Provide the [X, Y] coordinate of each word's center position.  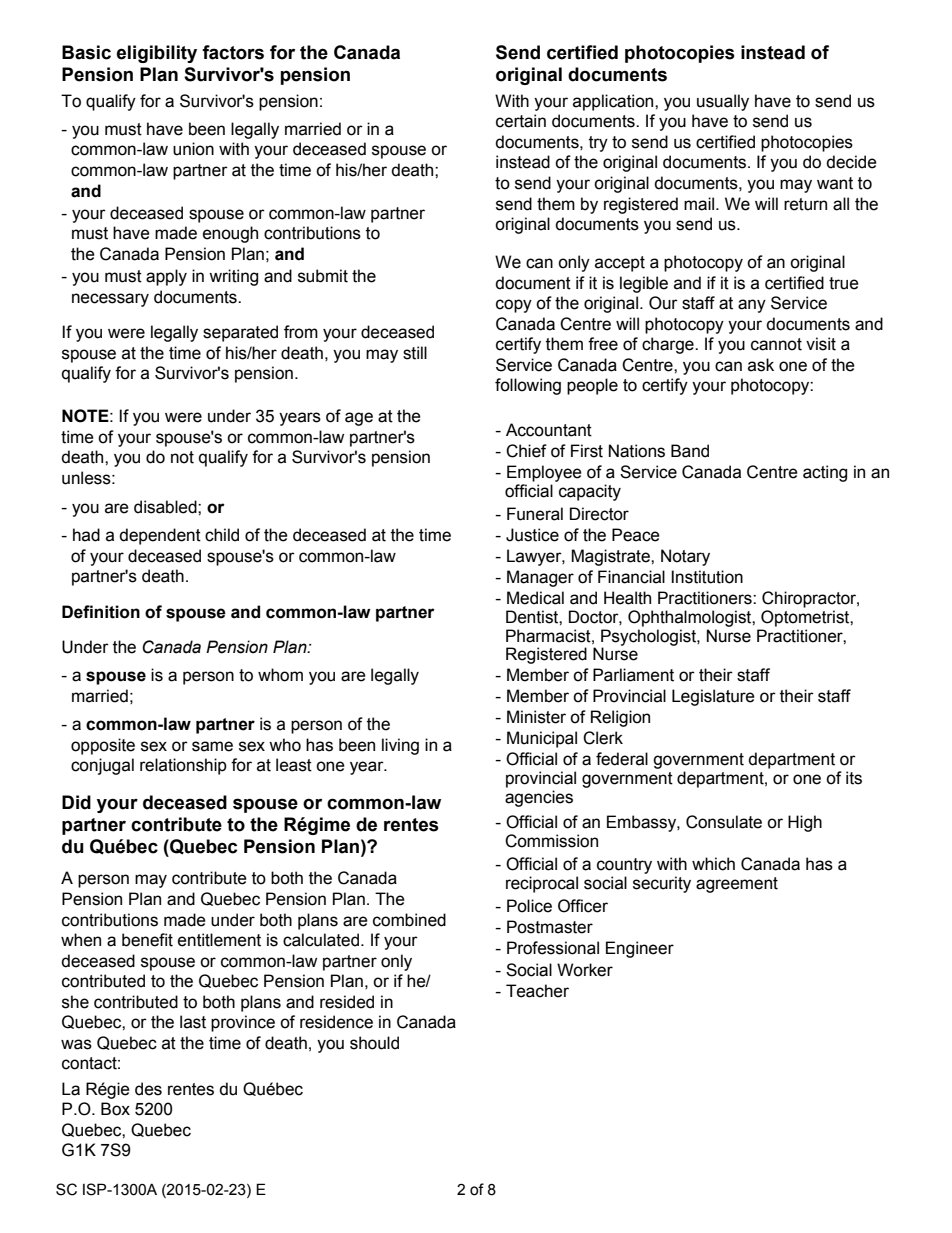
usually [723, 102]
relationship [183, 766]
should [374, 1043]
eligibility [157, 54]
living [400, 746]
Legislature [713, 697]
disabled [166, 507]
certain [521, 121]
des [148, 1089]
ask [761, 365]
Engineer [640, 949]
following [528, 386]
